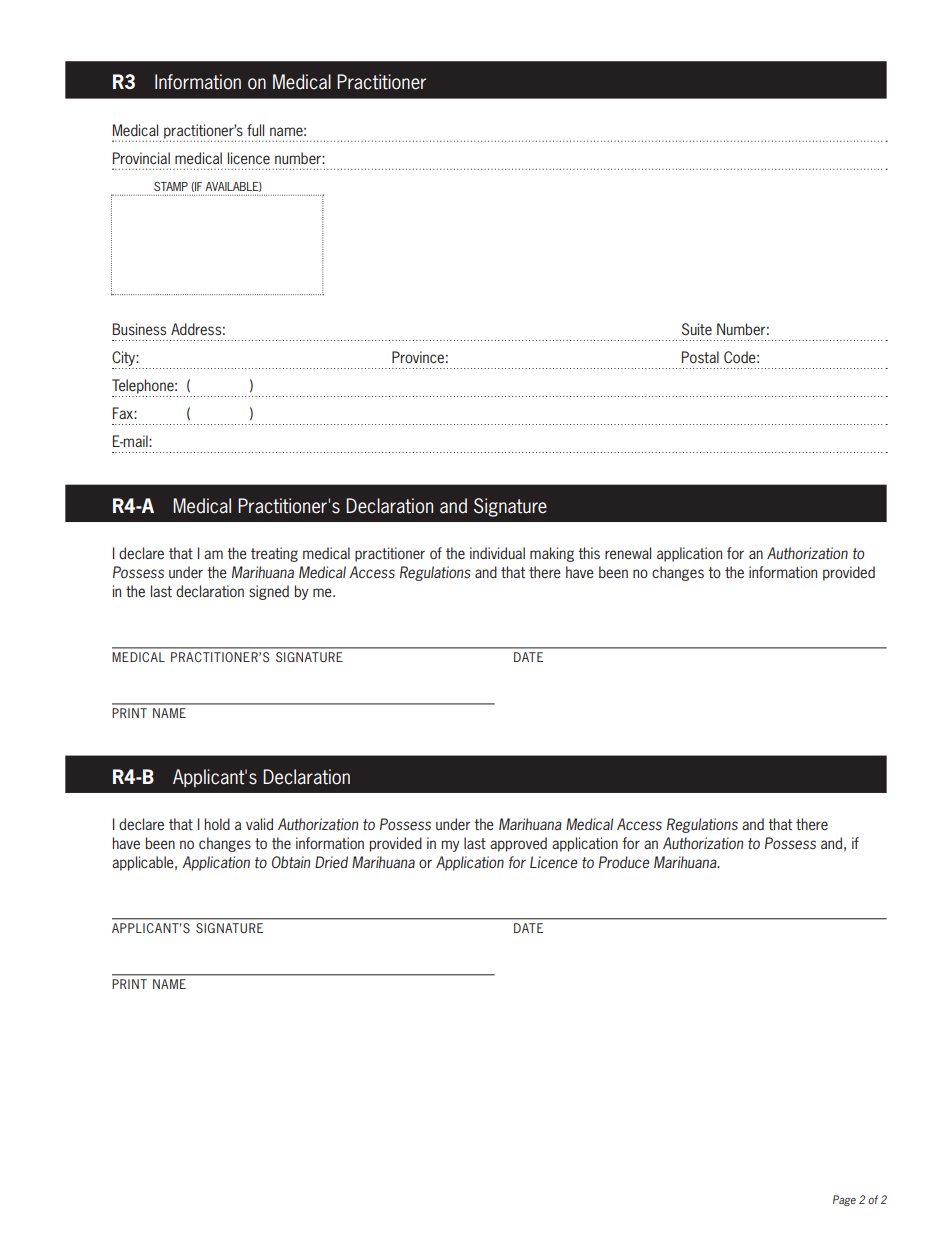 This screenshot has height=1233, width=952. Describe the element at coordinates (589, 553) in the screenshot. I see `this` at that location.
